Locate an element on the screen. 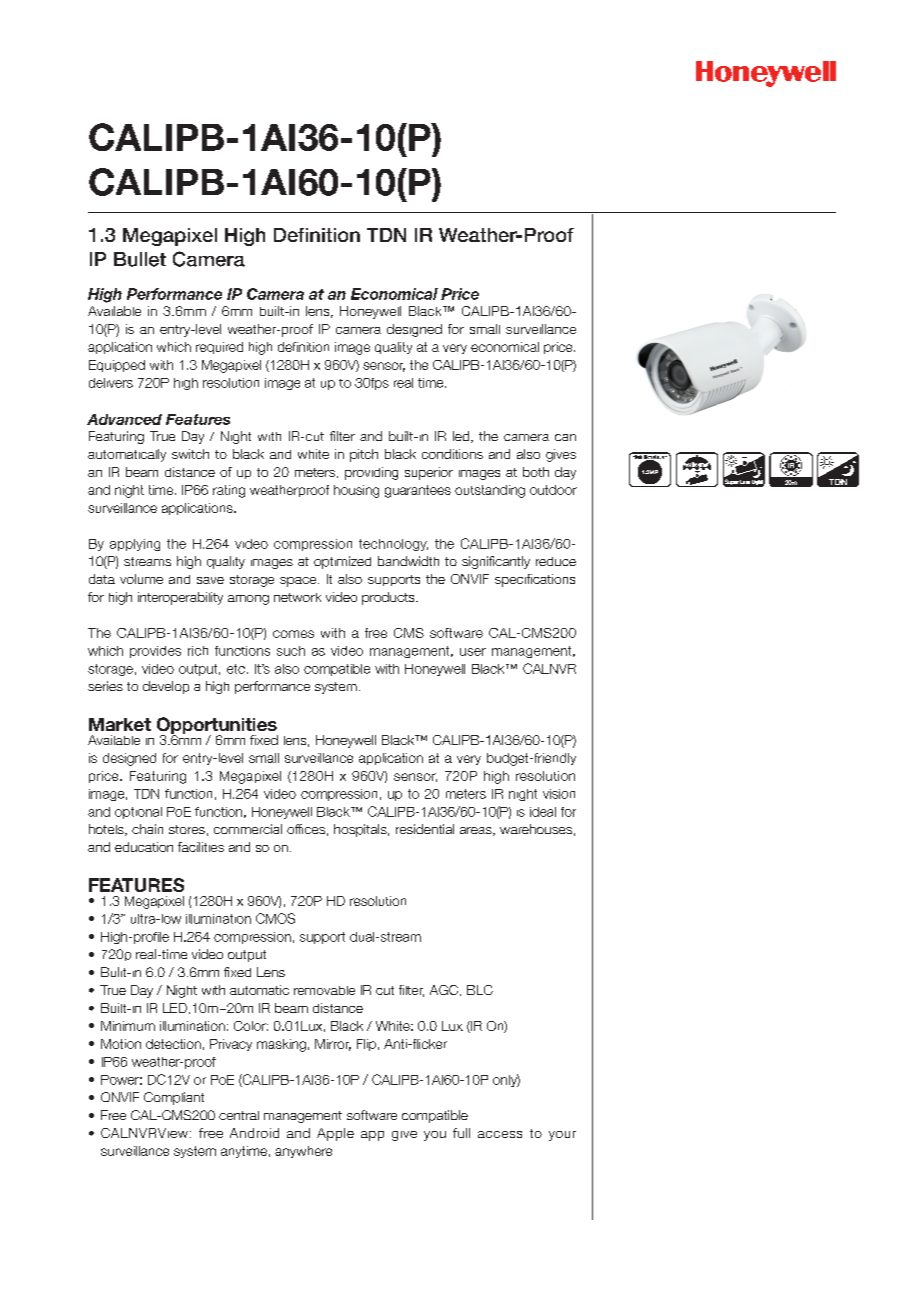 Image resolution: width=924 pixels, height=1308 pixels. conditions is located at coordinates (452, 454).
